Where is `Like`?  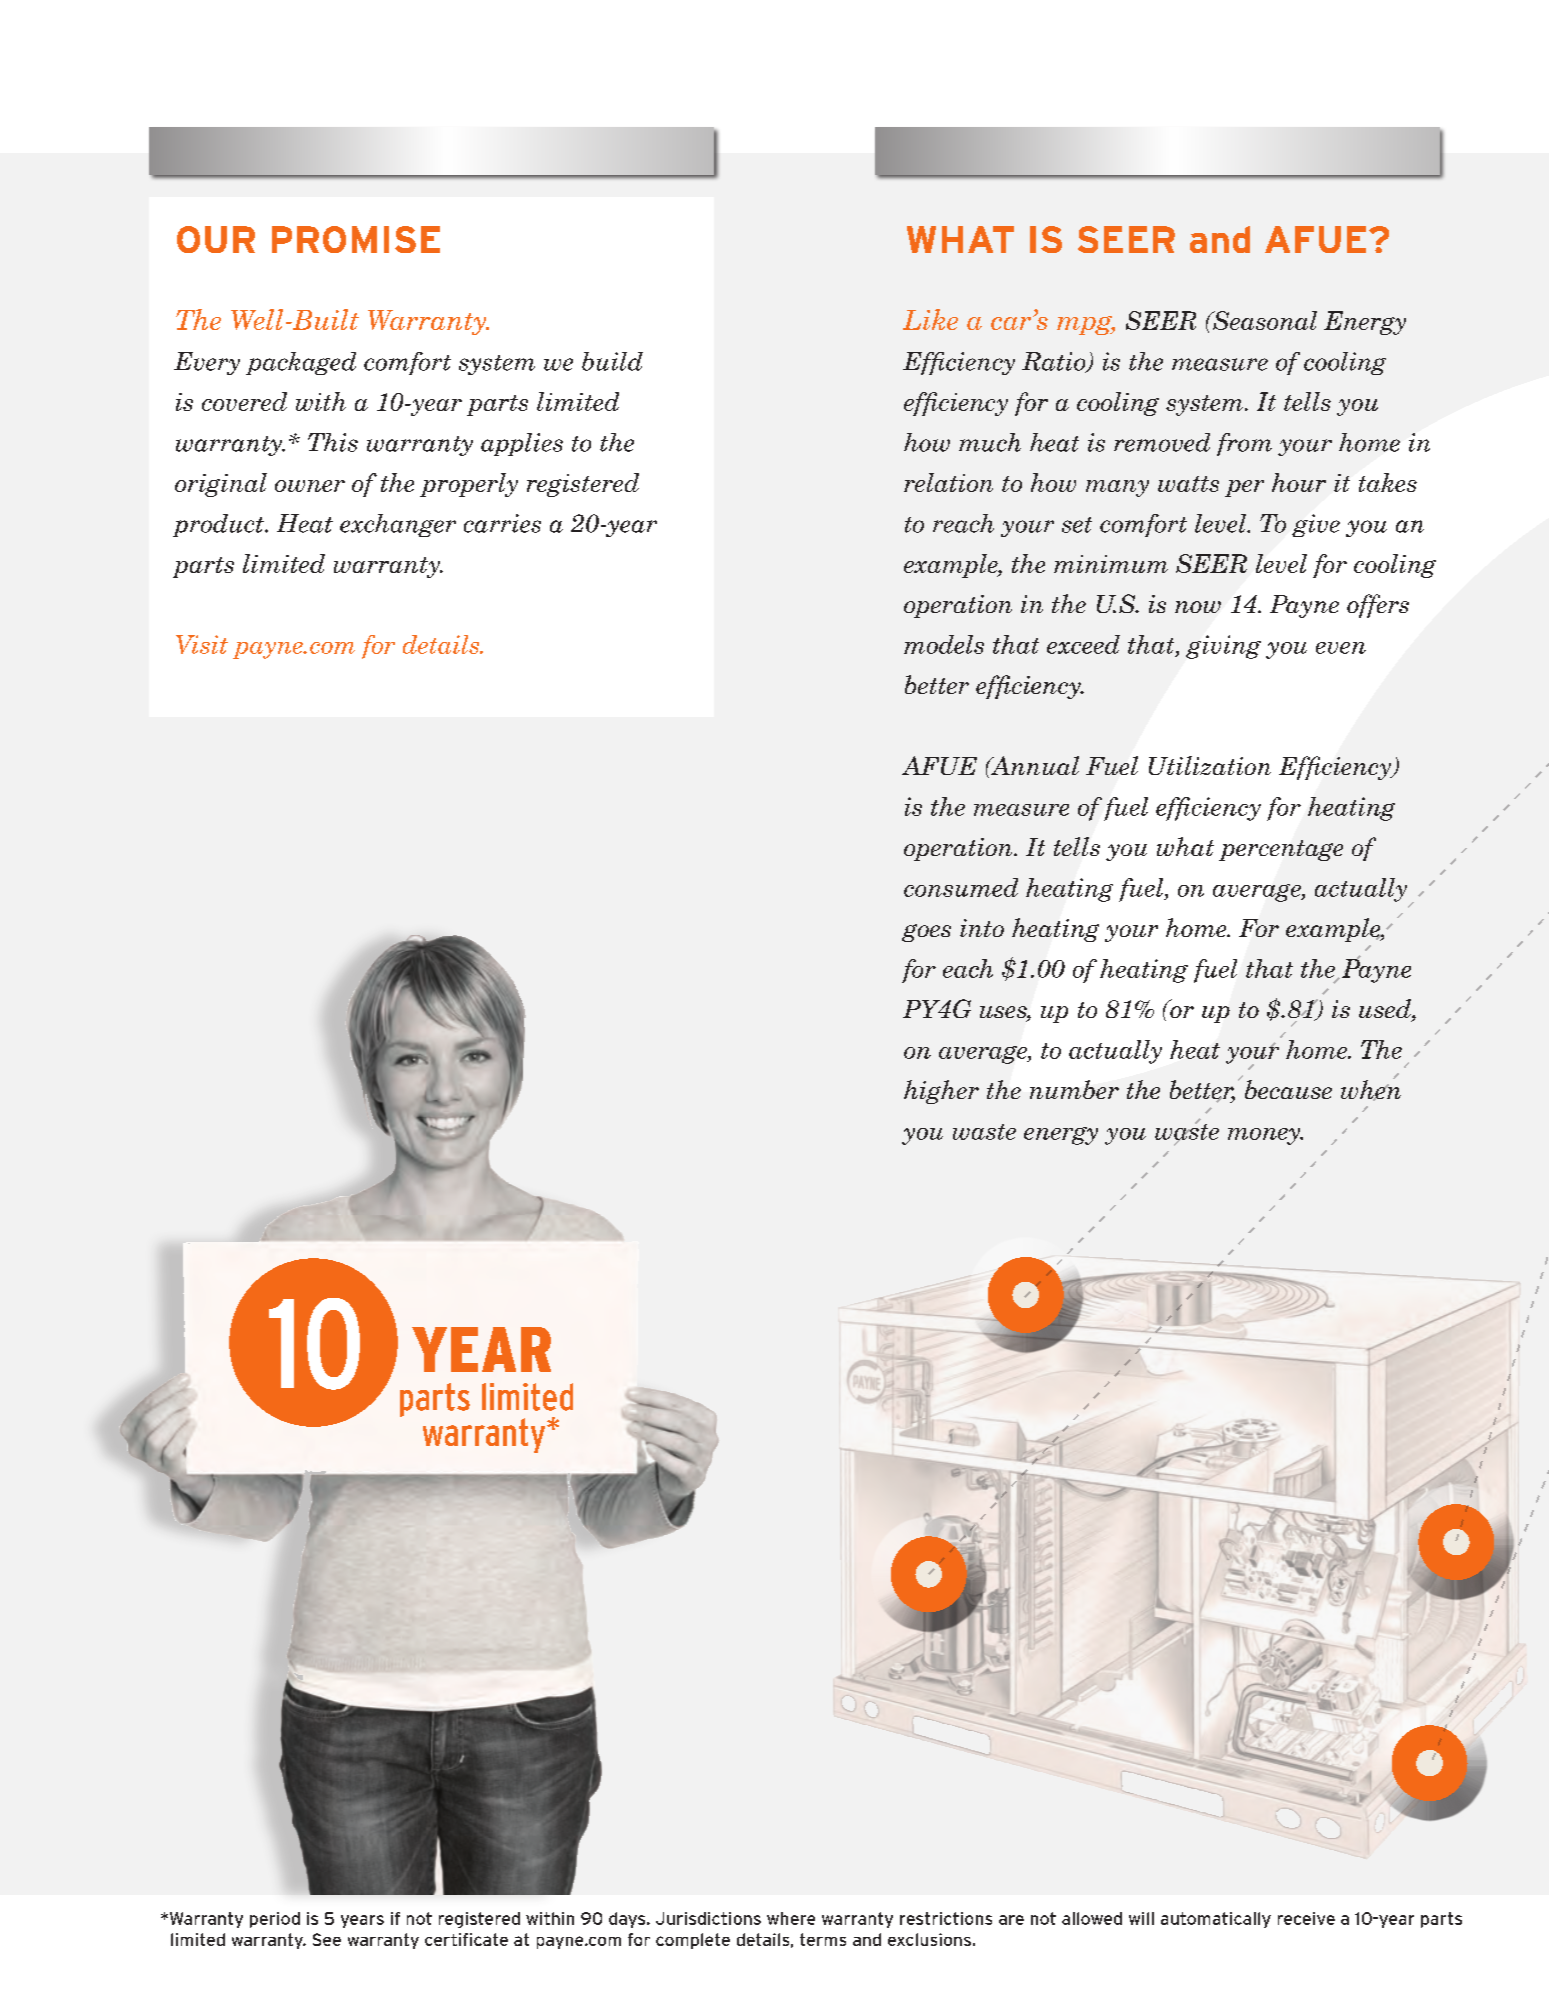
Like is located at coordinates (930, 319).
